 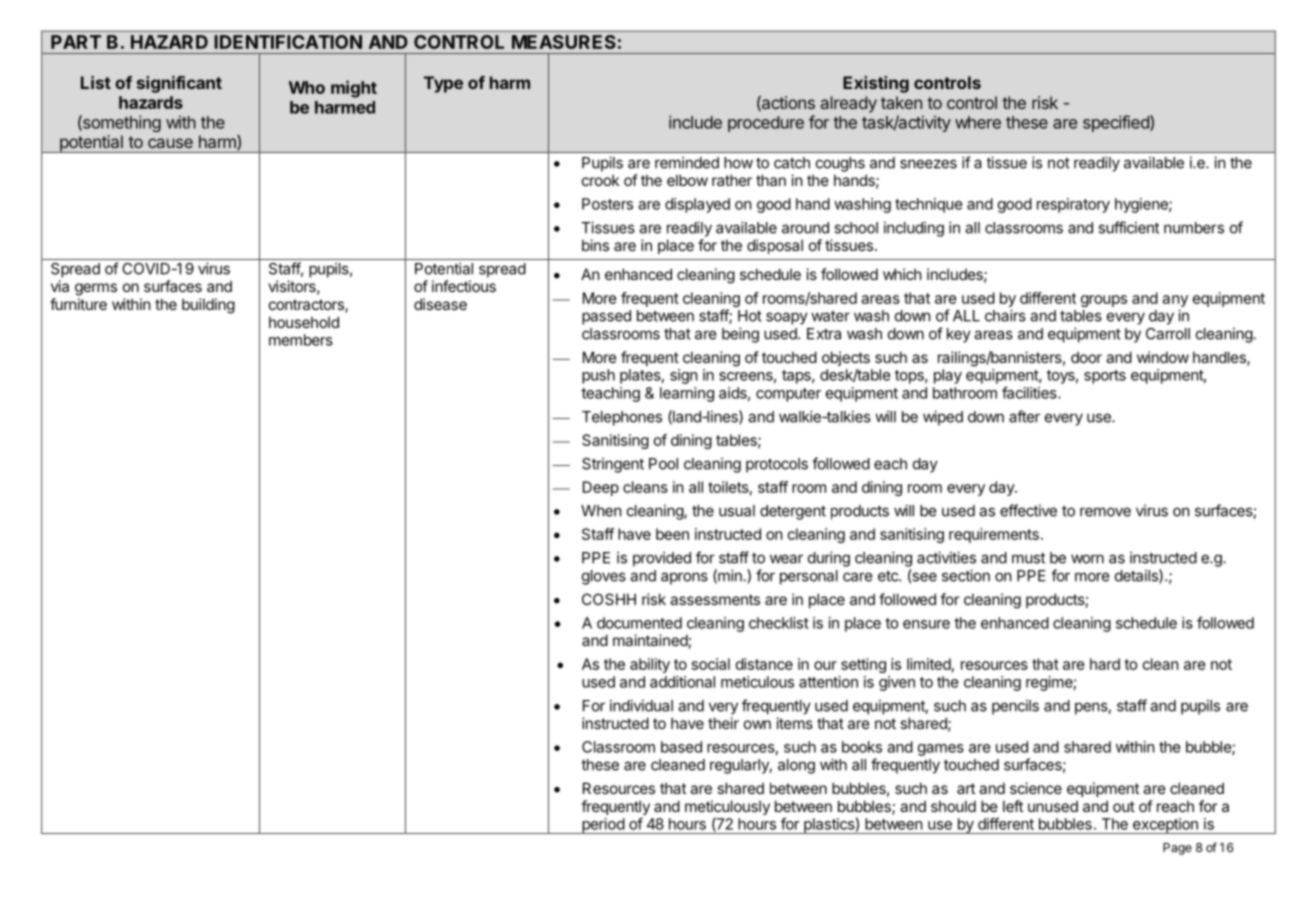 I want to click on MEASURES, so click(x=563, y=42).
